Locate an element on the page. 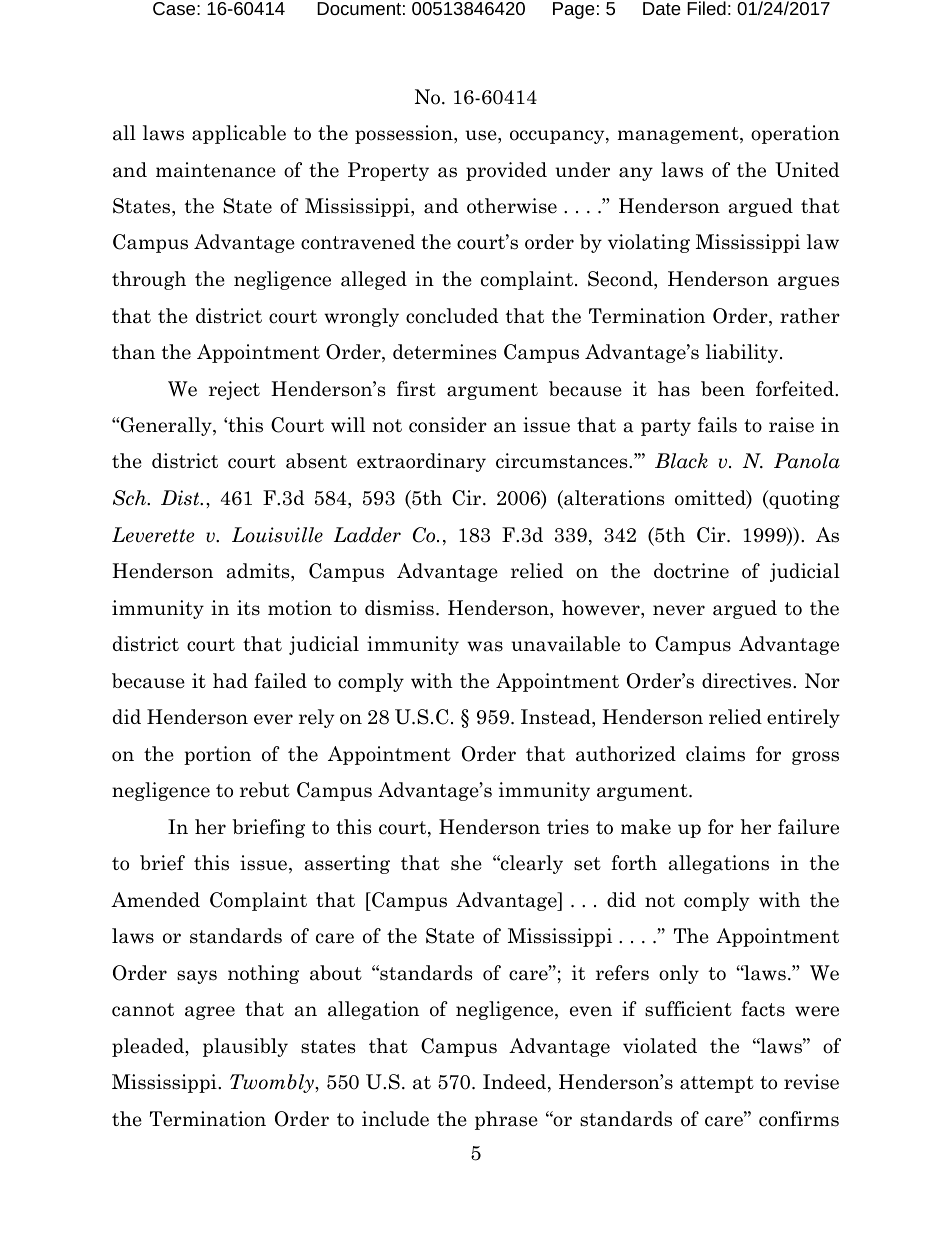 The width and height of the document is (952, 1233). doctrine is located at coordinates (691, 571).
